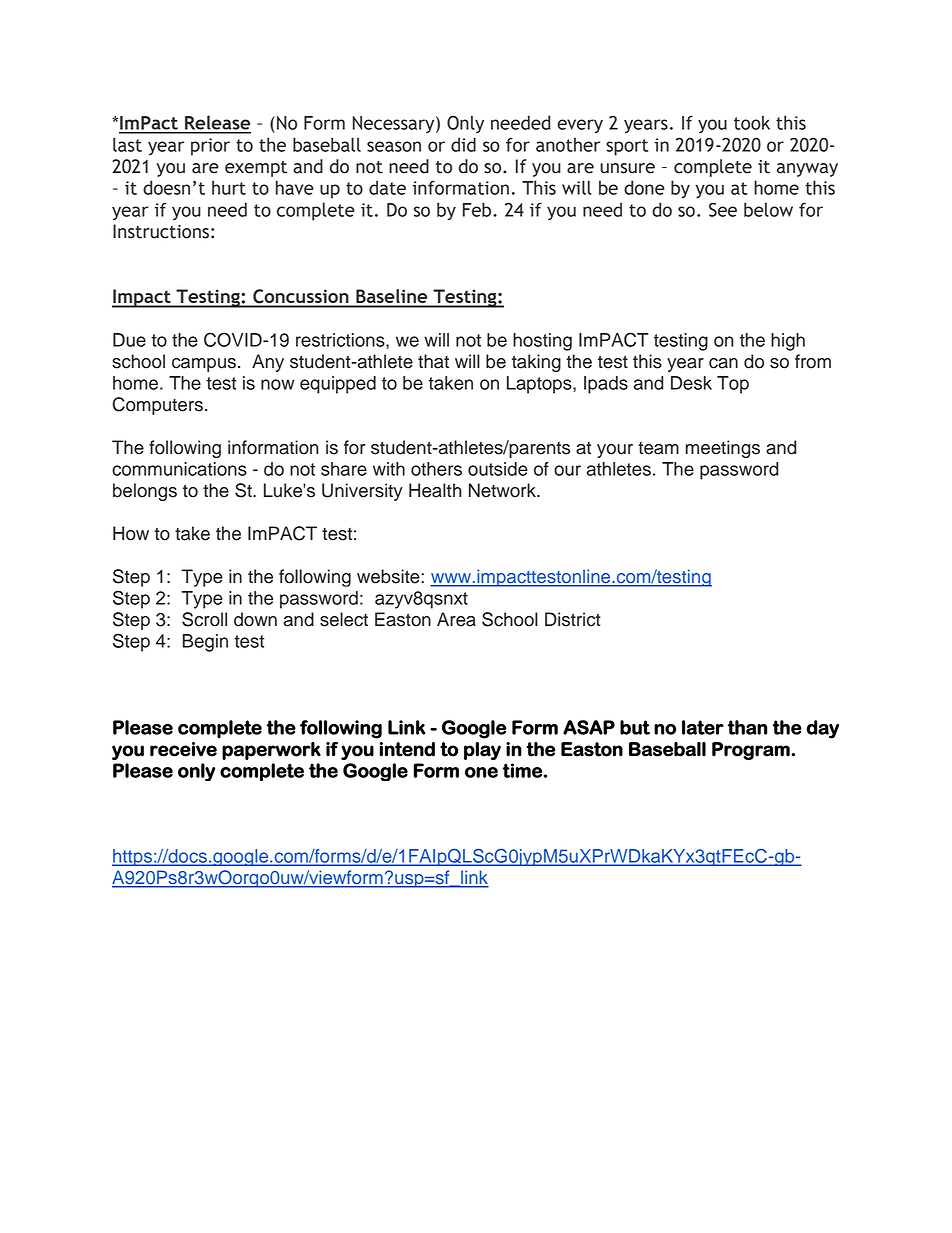 The image size is (952, 1233). I want to click on Desk, so click(691, 383).
